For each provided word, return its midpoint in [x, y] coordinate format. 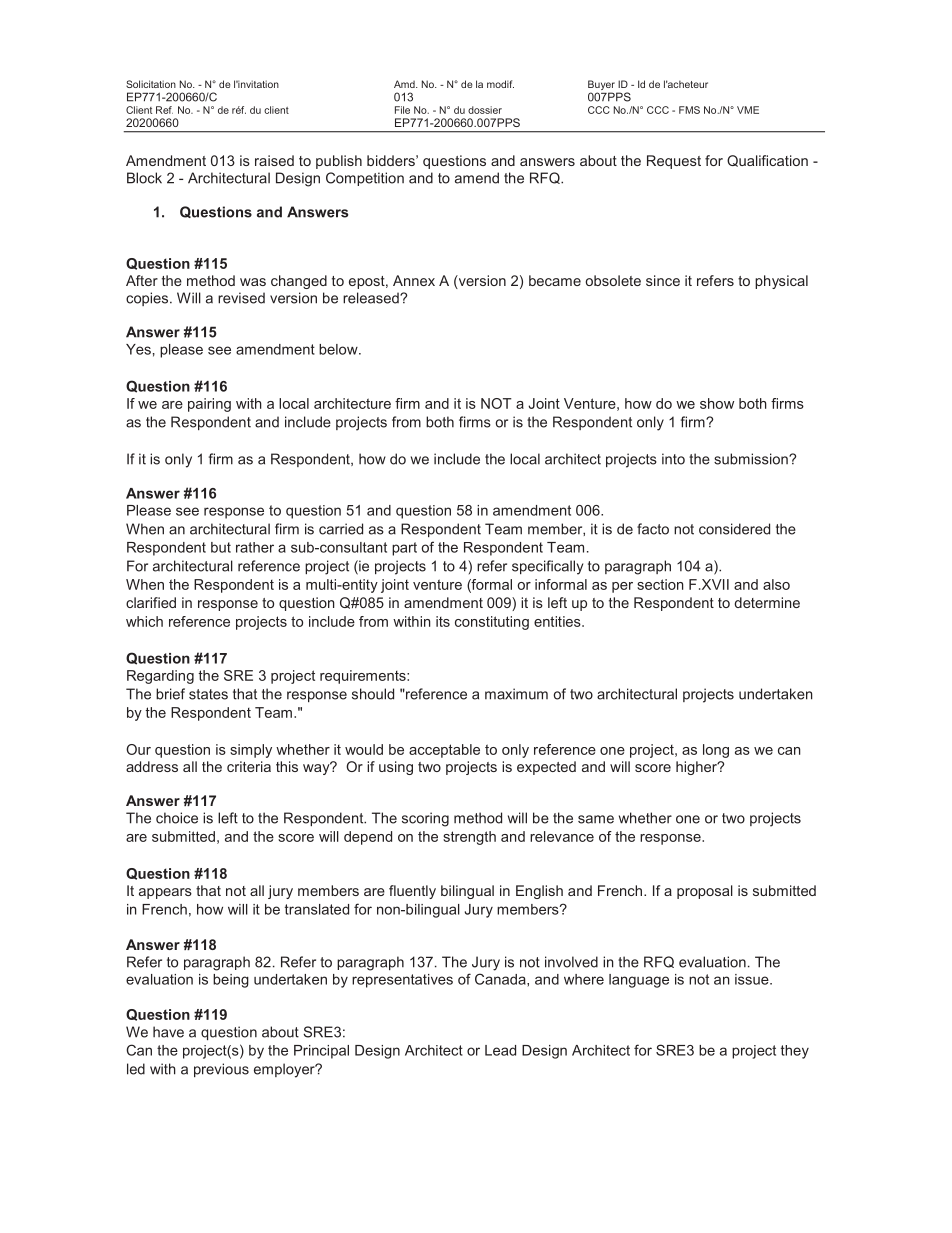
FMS [689, 110]
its [443, 621]
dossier [485, 110]
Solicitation [151, 84]
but [221, 547]
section [660, 584]
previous [221, 1070]
